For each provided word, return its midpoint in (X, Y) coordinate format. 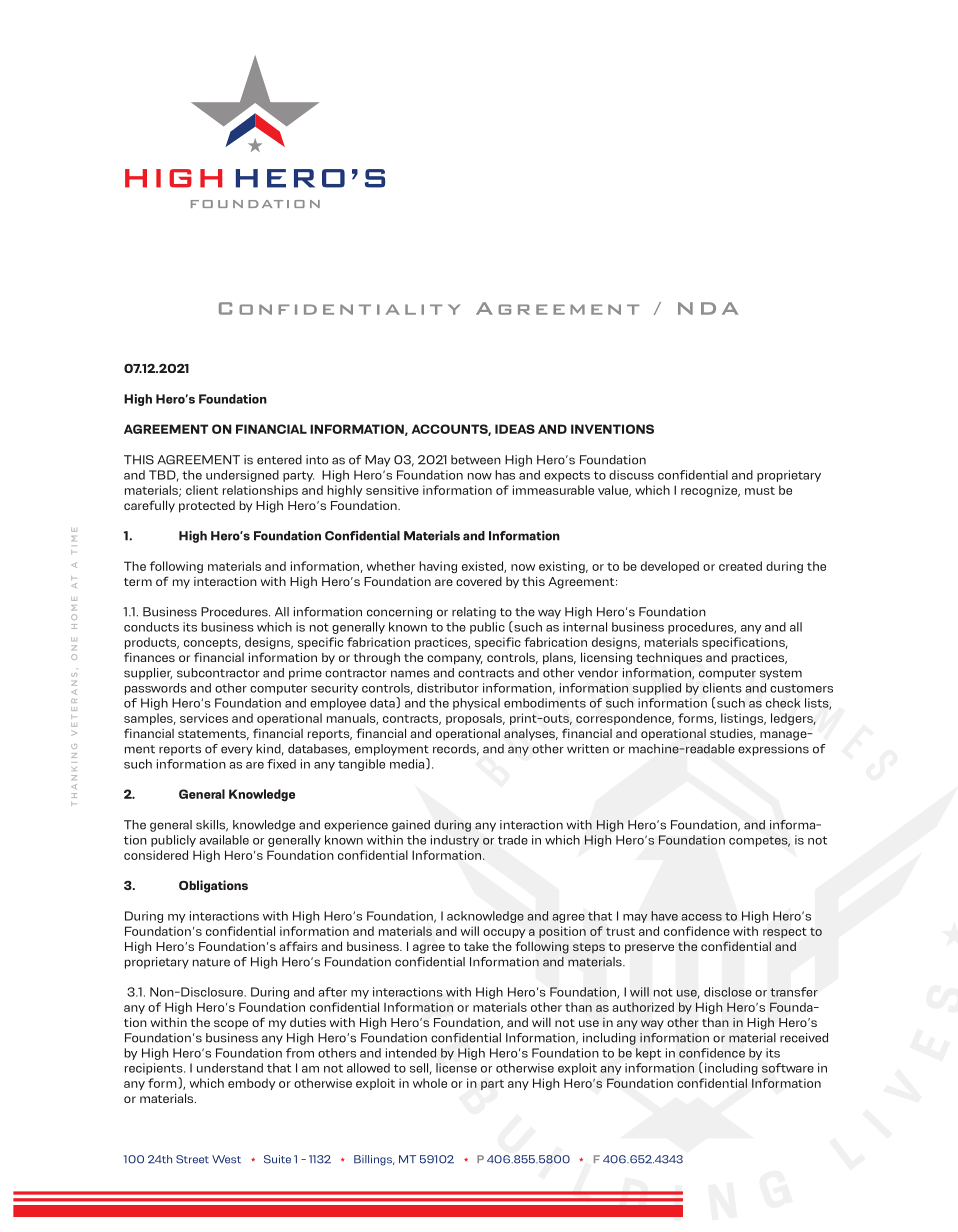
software (788, 1068)
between (476, 460)
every (237, 751)
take (476, 946)
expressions (773, 750)
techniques (669, 658)
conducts (151, 627)
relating (474, 613)
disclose (728, 992)
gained (411, 826)
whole (430, 1083)
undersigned (242, 476)
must (760, 490)
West (226, 1159)
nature (211, 962)
